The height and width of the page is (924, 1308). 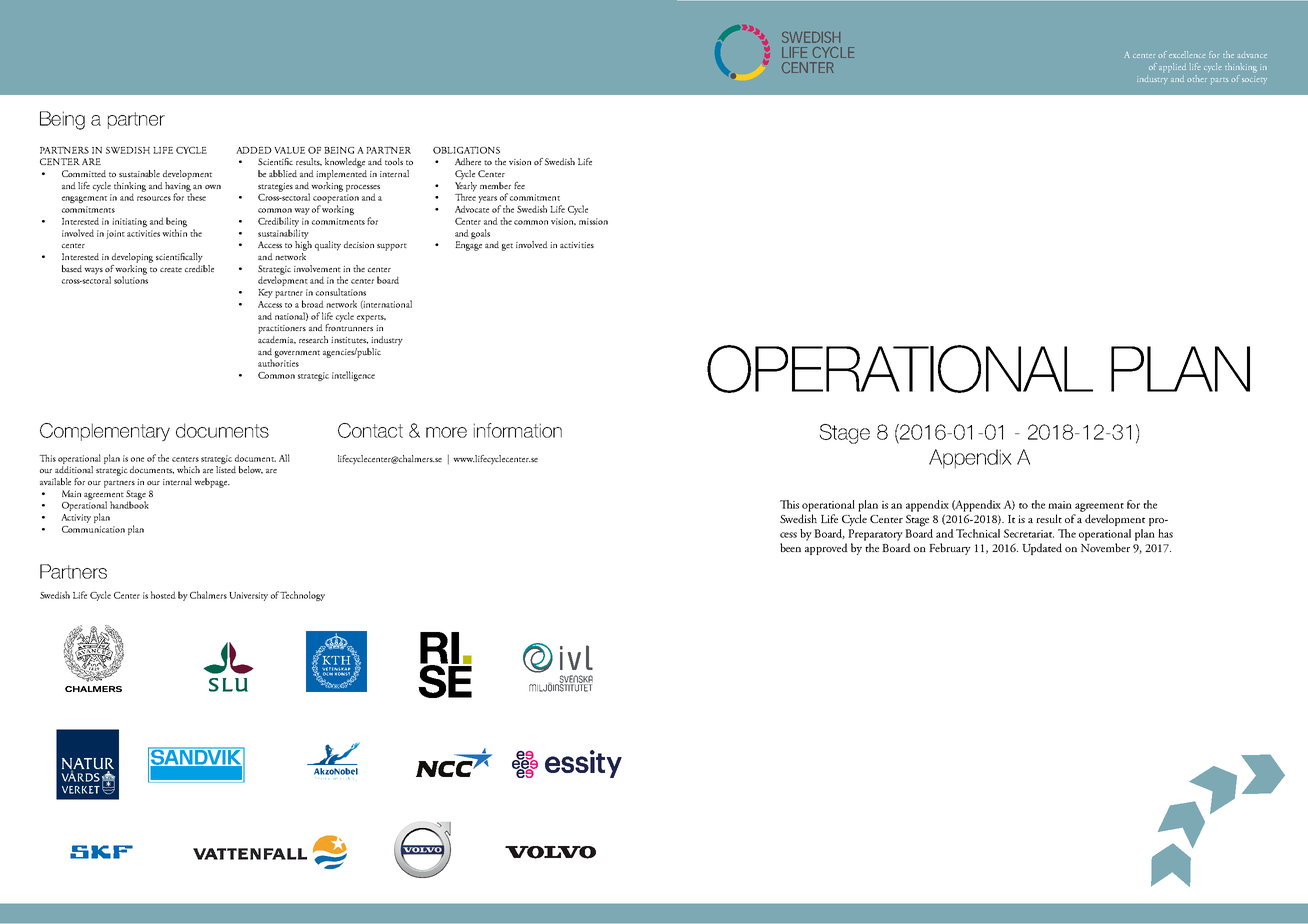 What do you see at coordinates (466, 150) in the page?
I see `OBLIGATIONS` at bounding box center [466, 150].
